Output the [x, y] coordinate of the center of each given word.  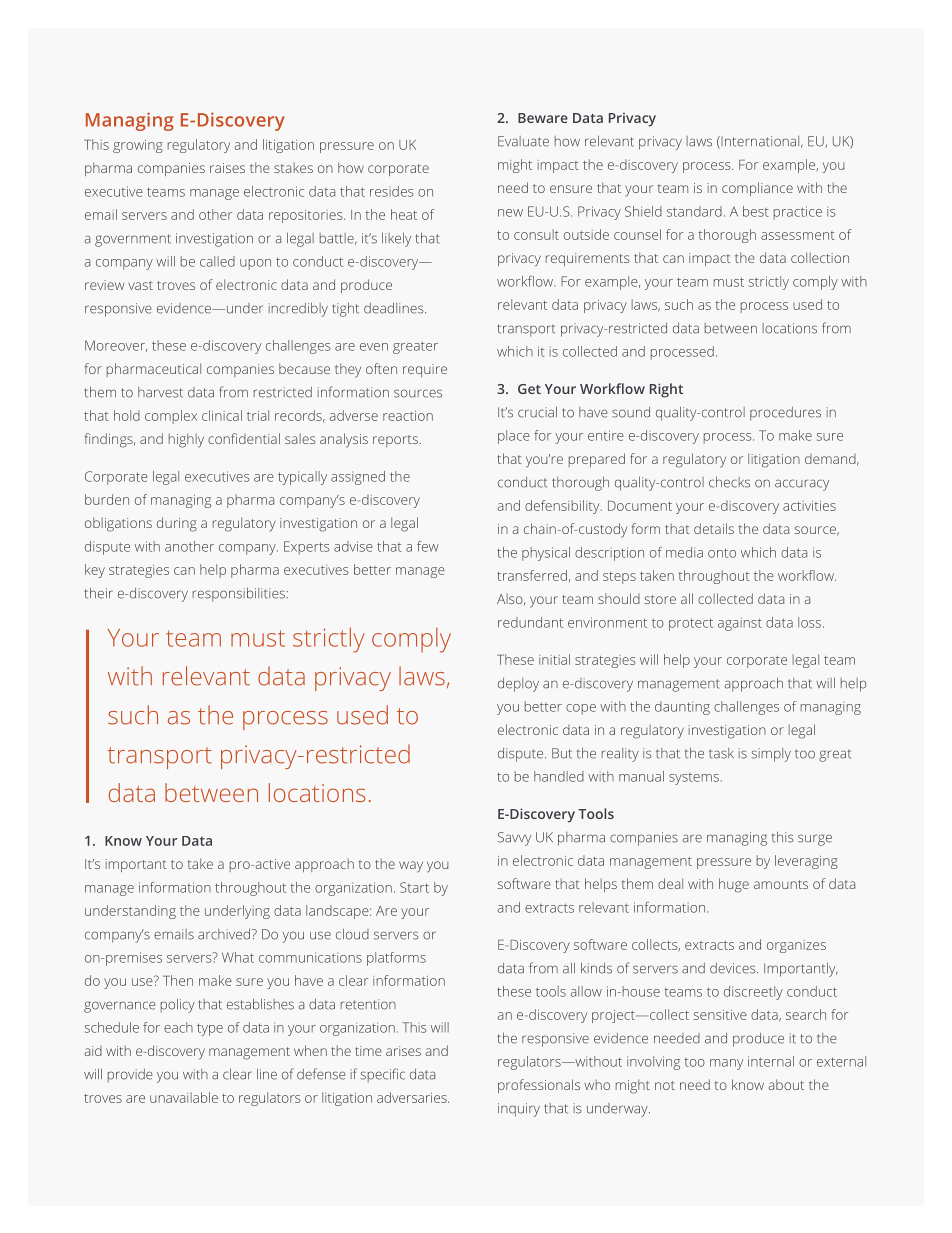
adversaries [413, 1097]
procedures [785, 414]
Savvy [514, 839]
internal [771, 1061]
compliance [757, 189]
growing [138, 146]
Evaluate [523, 141]
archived [224, 934]
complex [171, 417]
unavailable [184, 1097]
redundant [530, 622]
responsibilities [240, 594]
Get [529, 389]
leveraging [806, 862]
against [740, 624]
